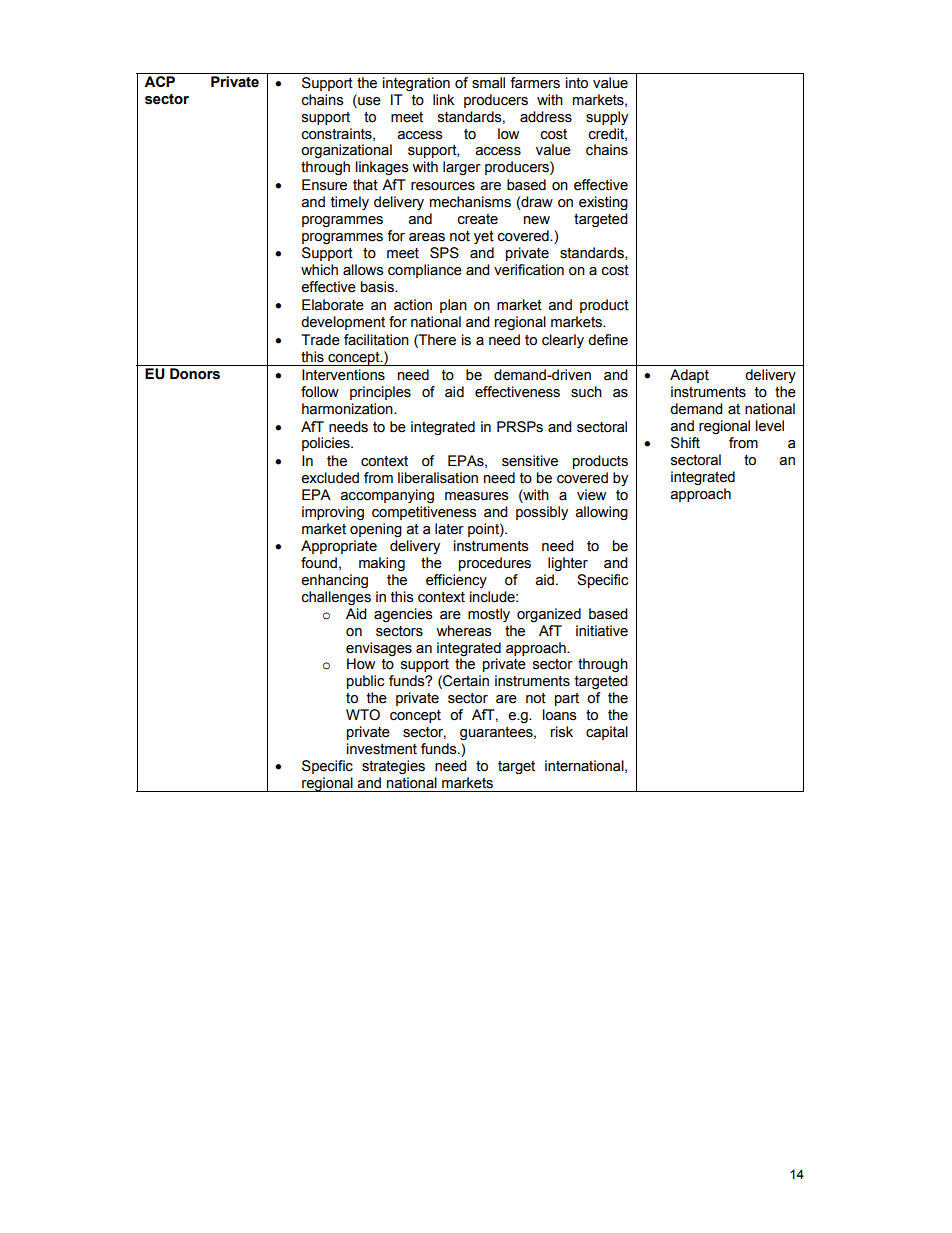  What do you see at coordinates (602, 631) in the screenshot?
I see `initiative` at bounding box center [602, 631].
